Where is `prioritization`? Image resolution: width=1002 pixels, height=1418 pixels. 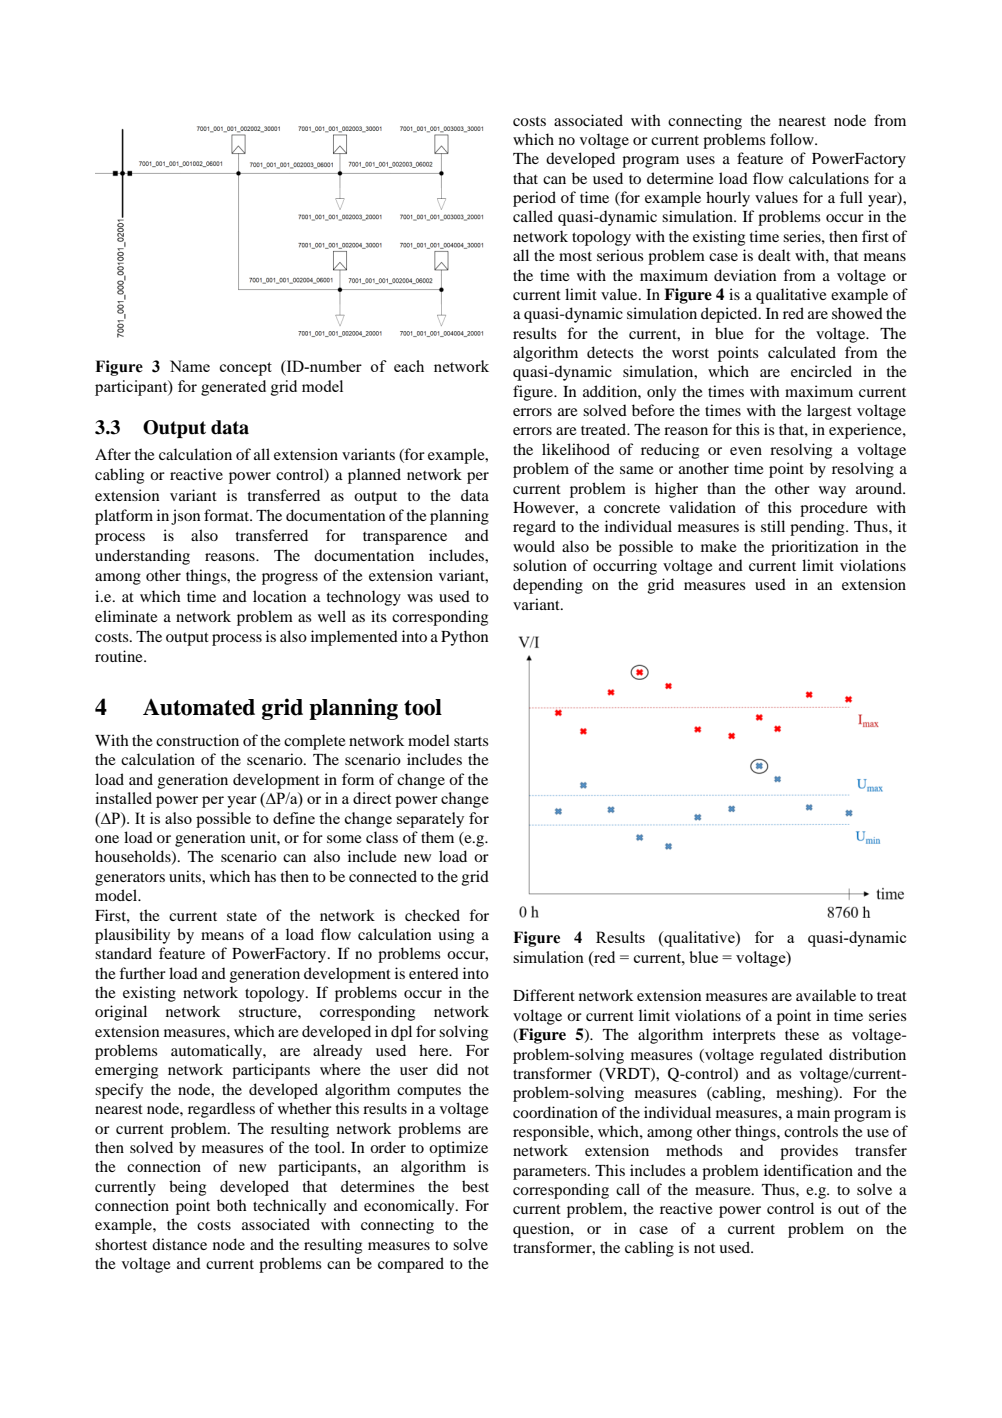
prioritization is located at coordinates (814, 548).
